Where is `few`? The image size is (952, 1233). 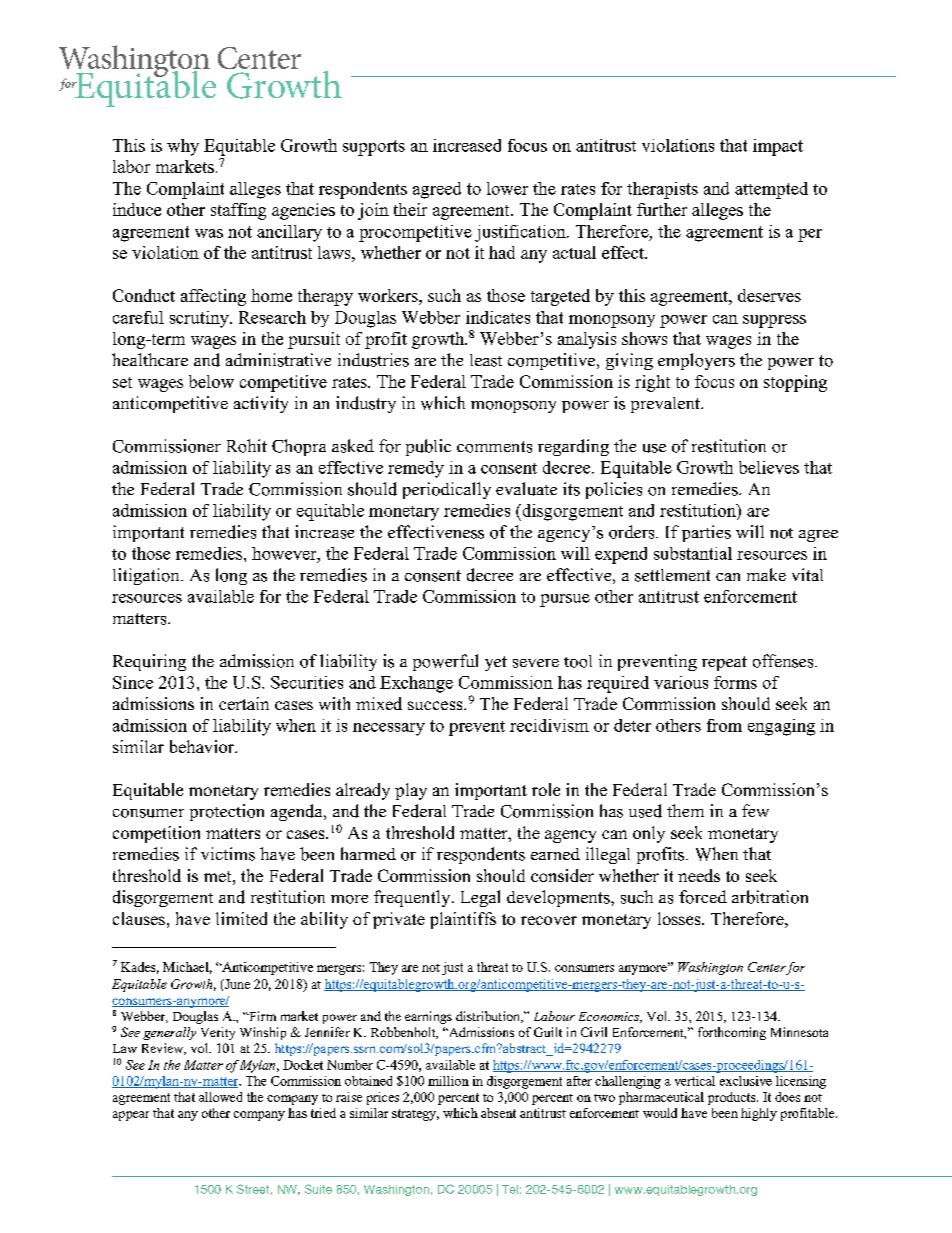 few is located at coordinates (755, 810).
